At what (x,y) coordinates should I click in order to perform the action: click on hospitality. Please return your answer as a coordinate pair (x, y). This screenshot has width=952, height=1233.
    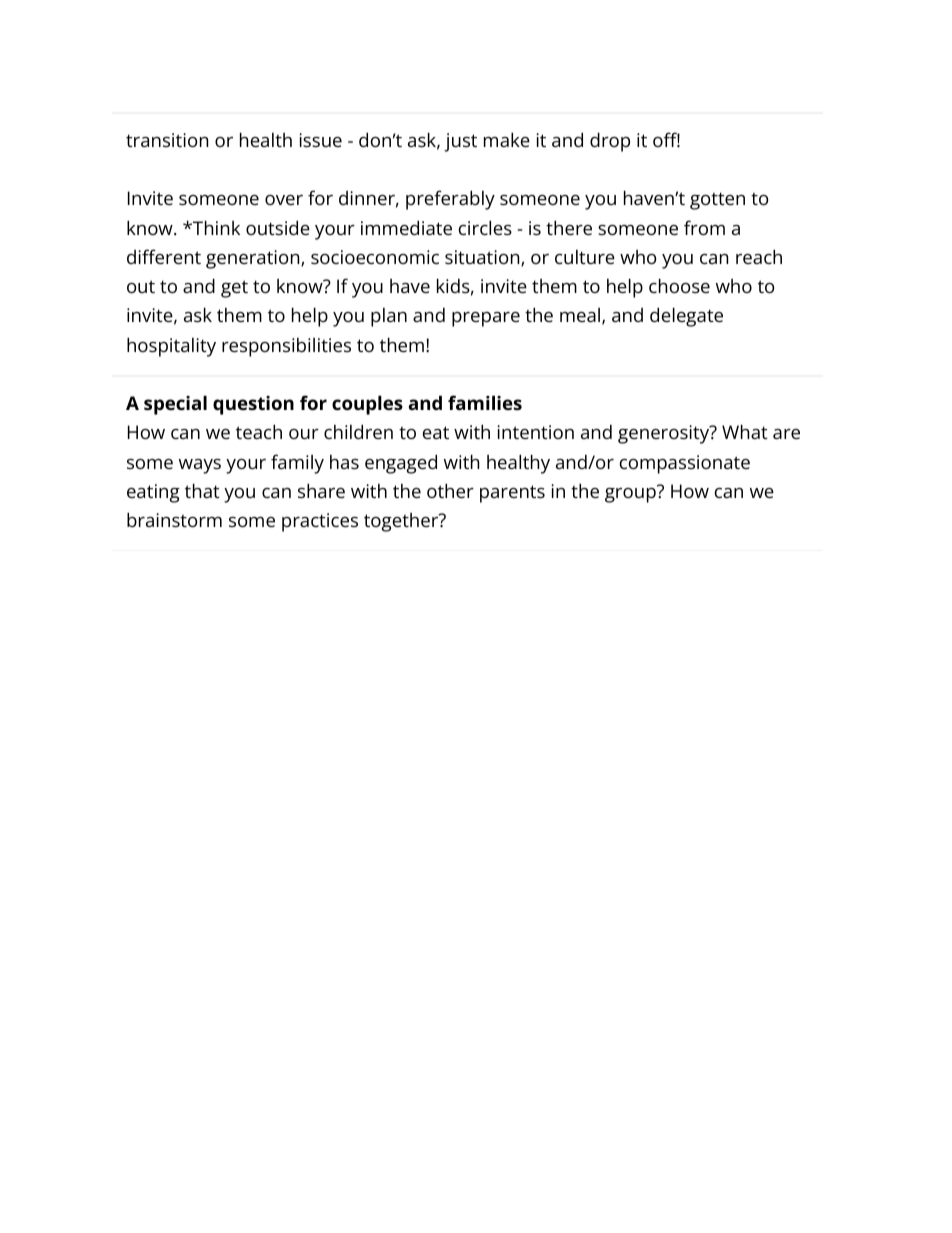
    Looking at the image, I should click on (171, 347).
